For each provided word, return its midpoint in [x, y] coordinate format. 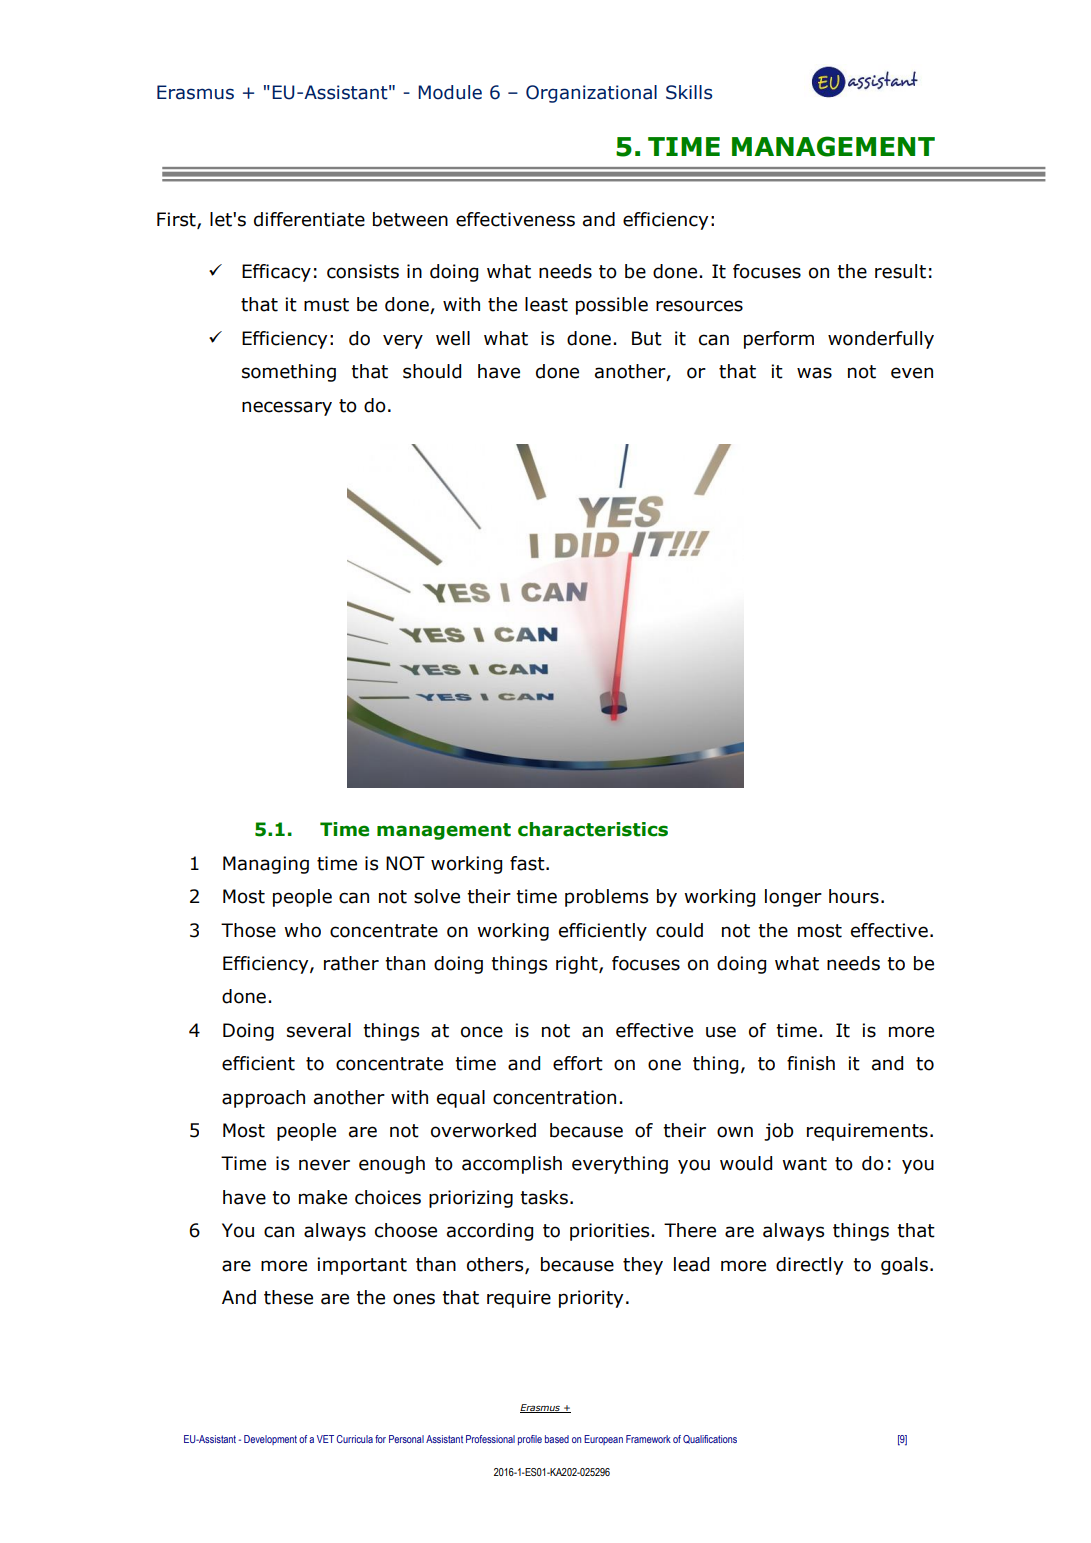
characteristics [593, 829]
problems [606, 898]
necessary [287, 408]
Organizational [591, 94]
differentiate [309, 219]
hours [854, 896]
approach [263, 1099]
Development [270, 1440]
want [804, 1164]
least [546, 304]
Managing [266, 865]
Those [248, 930]
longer [793, 898]
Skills [689, 92]
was [814, 373]
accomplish [512, 1165]
